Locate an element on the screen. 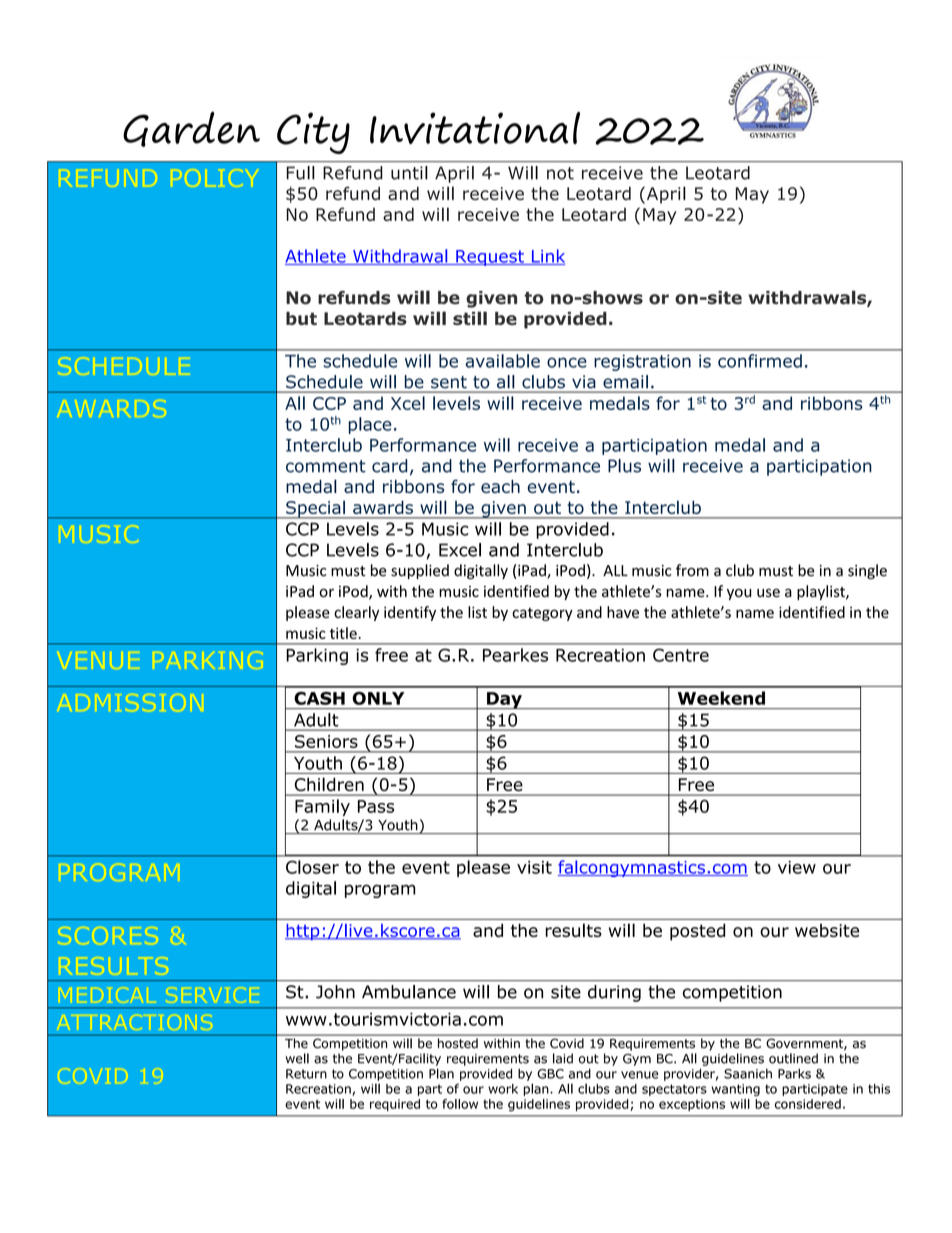  category is located at coordinates (542, 614).
